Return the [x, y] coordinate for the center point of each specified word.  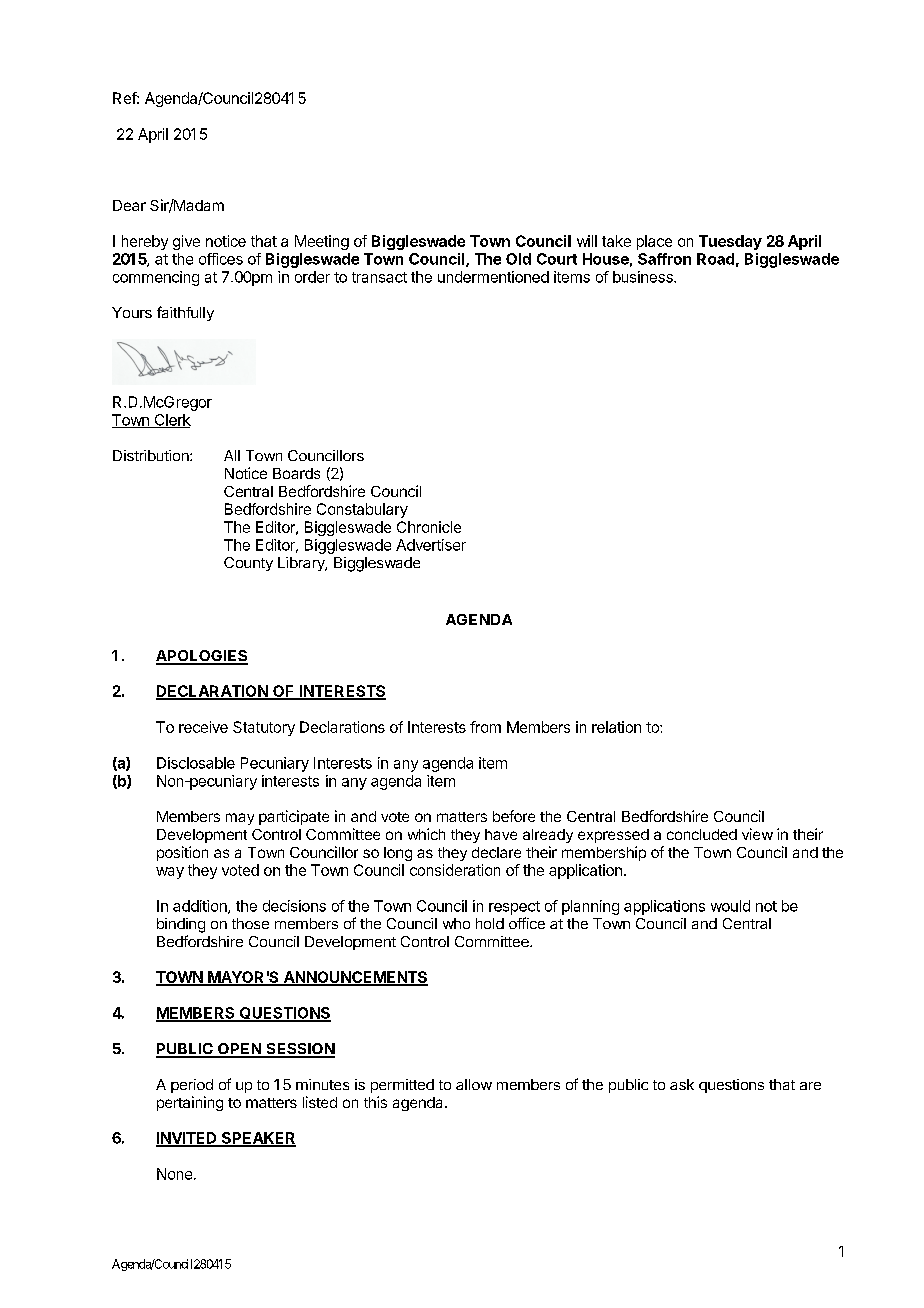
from [485, 727]
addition [201, 907]
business [644, 277]
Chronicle [429, 527]
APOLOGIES [202, 657]
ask [682, 1084]
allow [474, 1084]
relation [616, 727]
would [730, 906]
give [186, 242]
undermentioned [493, 277]
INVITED [187, 1139]
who [456, 923]
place [654, 242]
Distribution [152, 455]
